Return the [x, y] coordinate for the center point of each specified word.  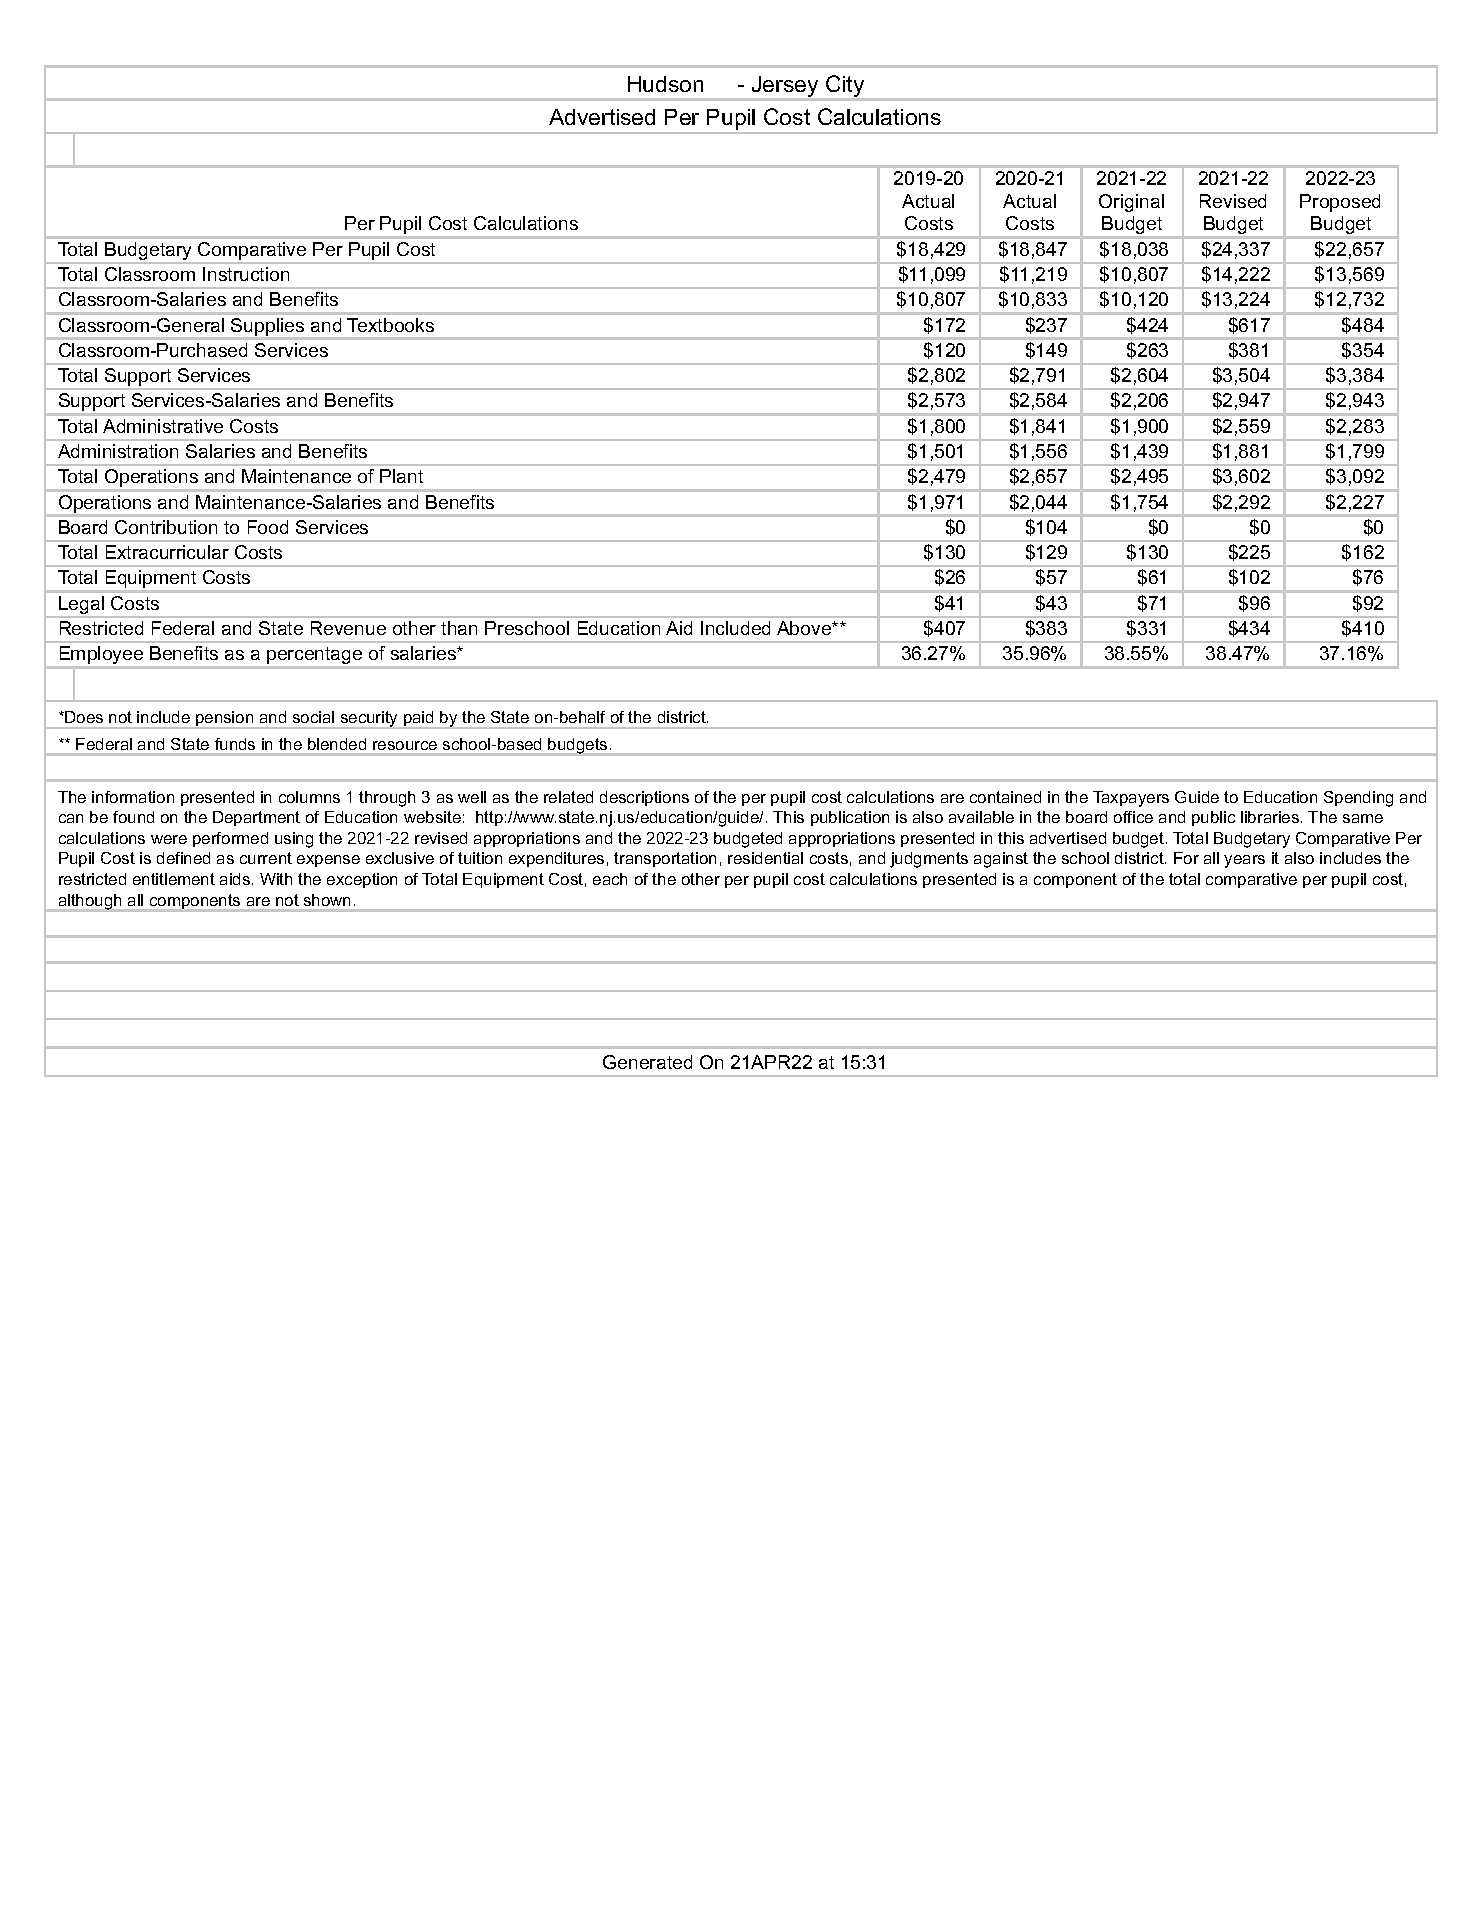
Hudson [665, 84]
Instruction [246, 274]
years [1244, 861]
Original [1131, 203]
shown [327, 900]
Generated [647, 1062]
